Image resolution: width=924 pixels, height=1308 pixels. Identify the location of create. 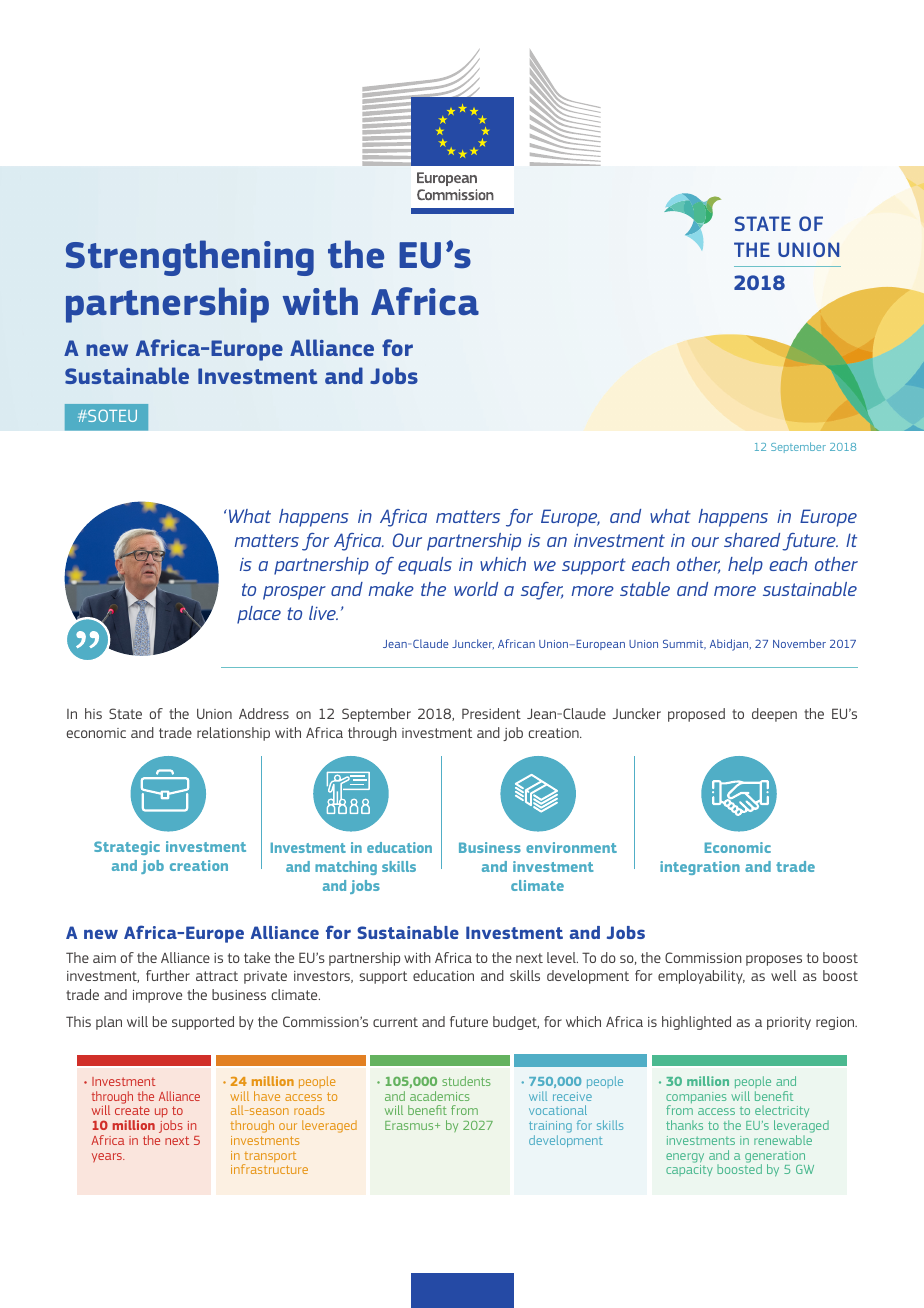
(132, 1110).
